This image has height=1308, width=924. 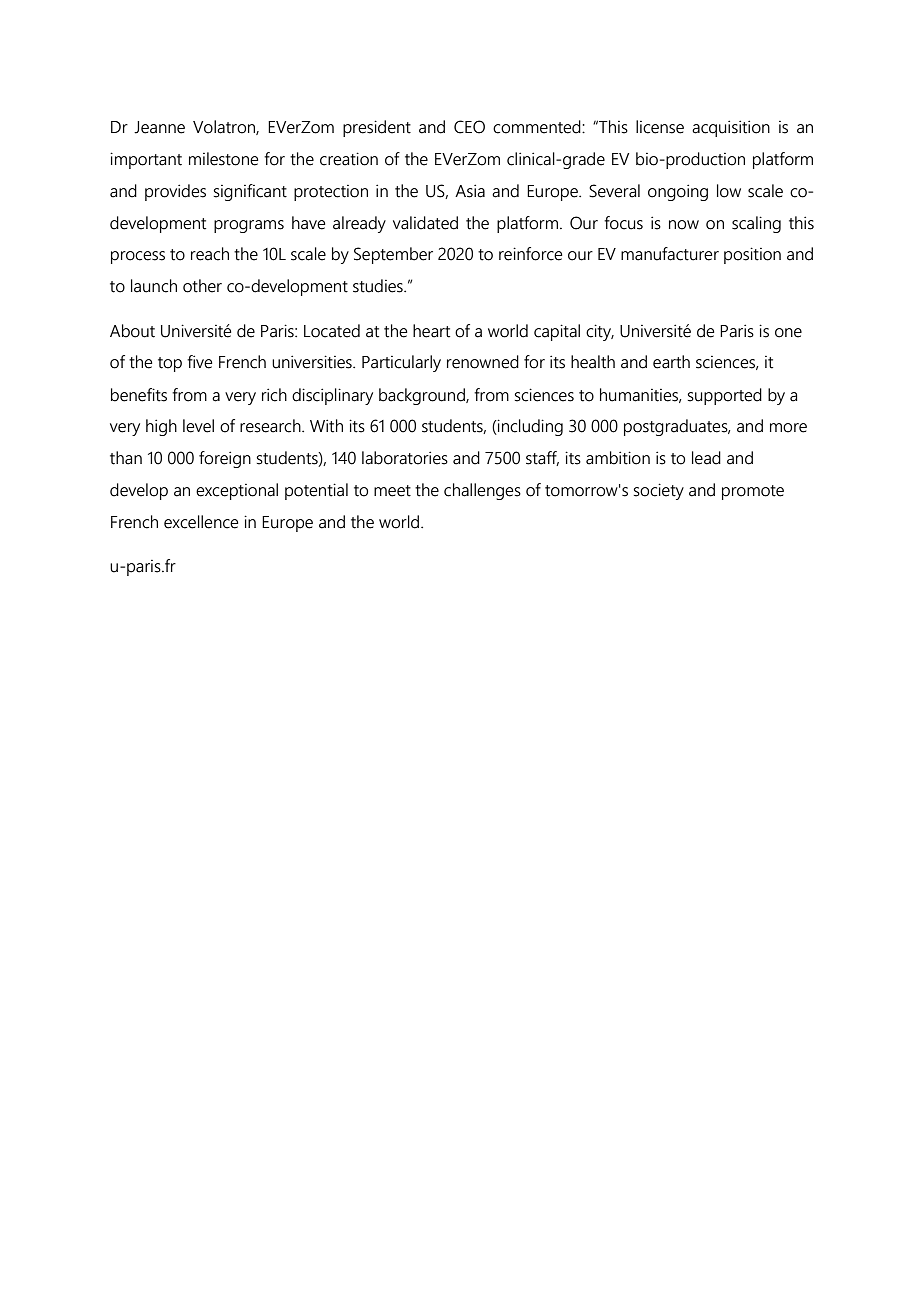 I want to click on manufacturer, so click(x=670, y=254).
